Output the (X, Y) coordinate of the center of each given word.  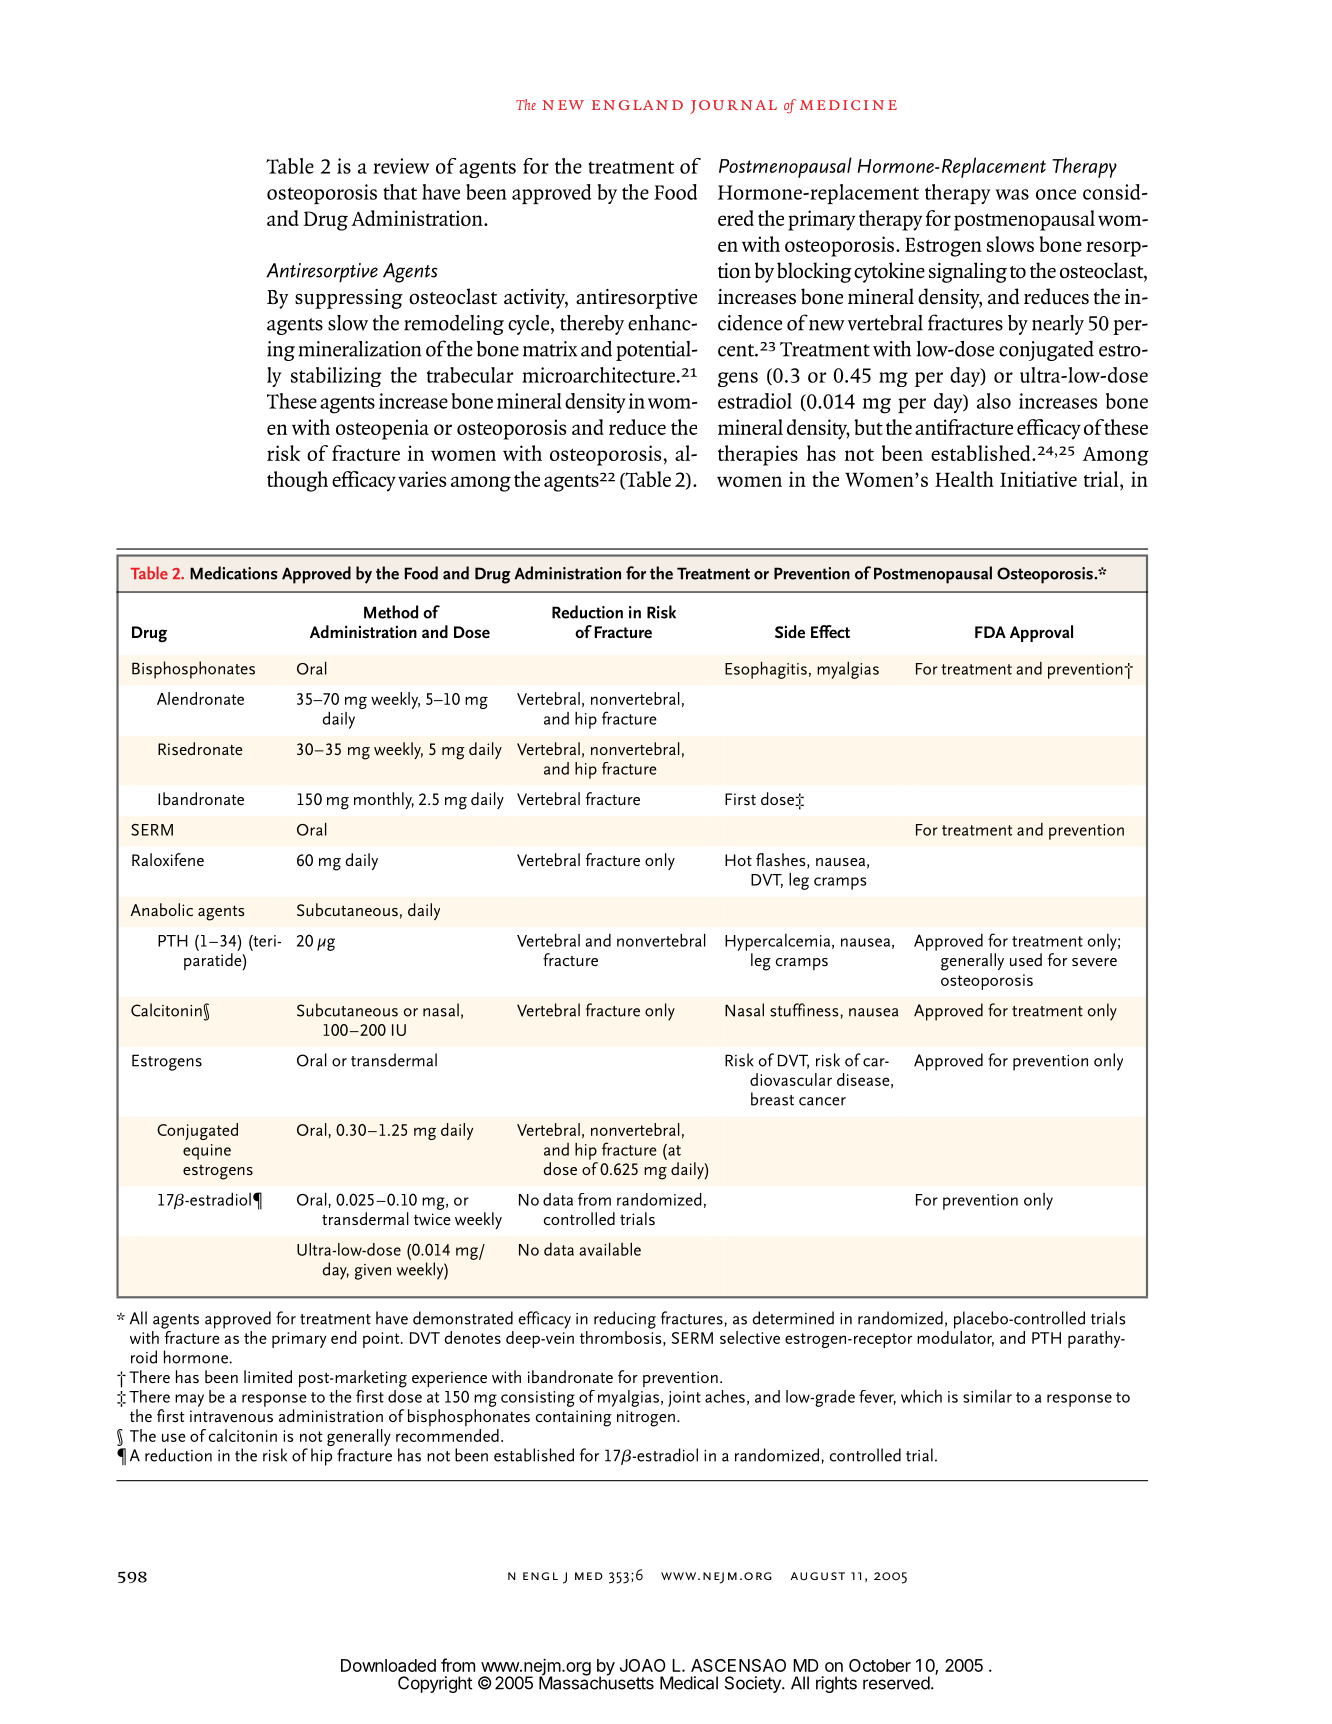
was (1012, 194)
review (401, 166)
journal (733, 107)
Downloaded (388, 1665)
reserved (896, 1683)
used (1026, 959)
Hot (738, 860)
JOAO (643, 1665)
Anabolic (162, 909)
